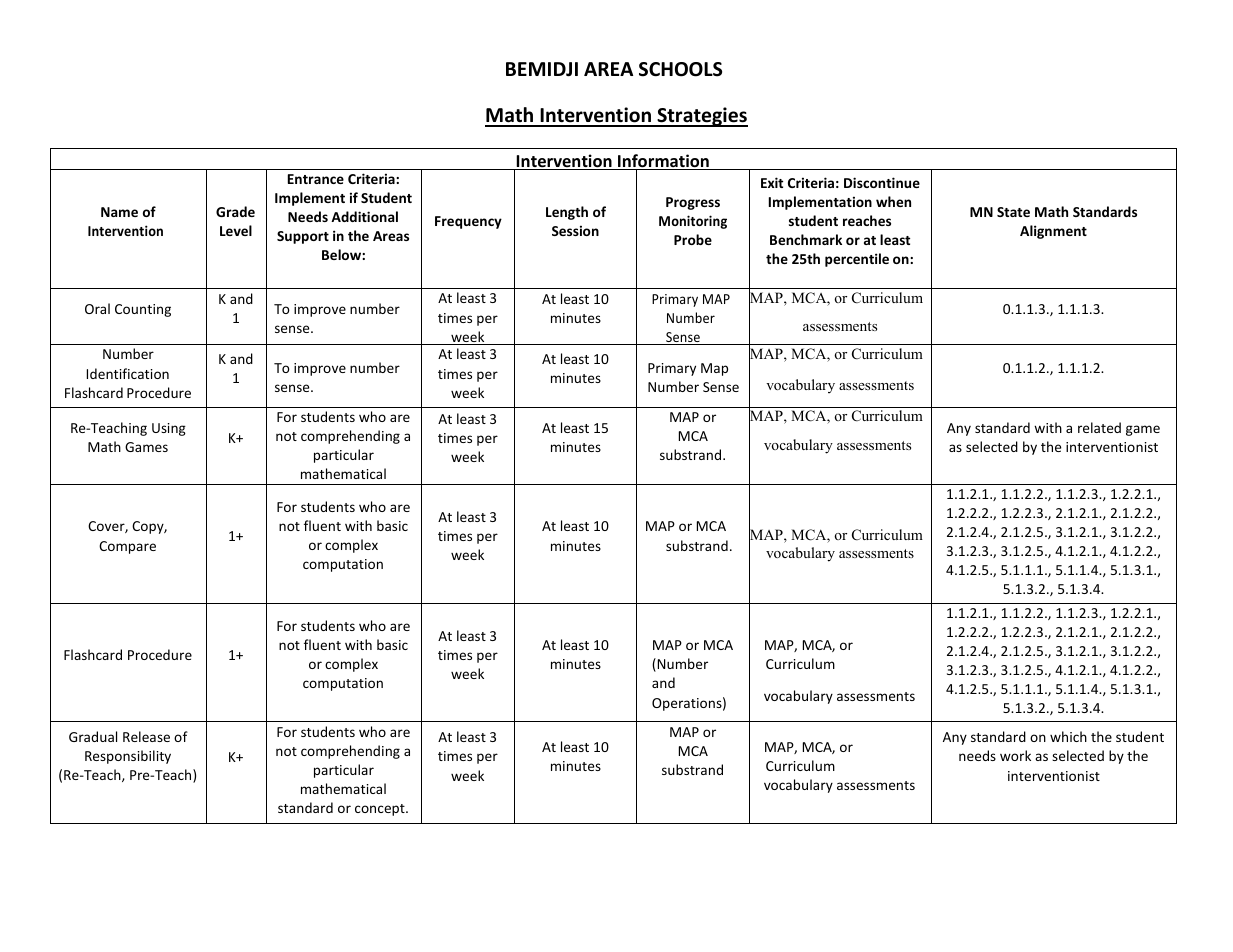  Describe the element at coordinates (169, 429) in the page. I see `Using` at that location.
